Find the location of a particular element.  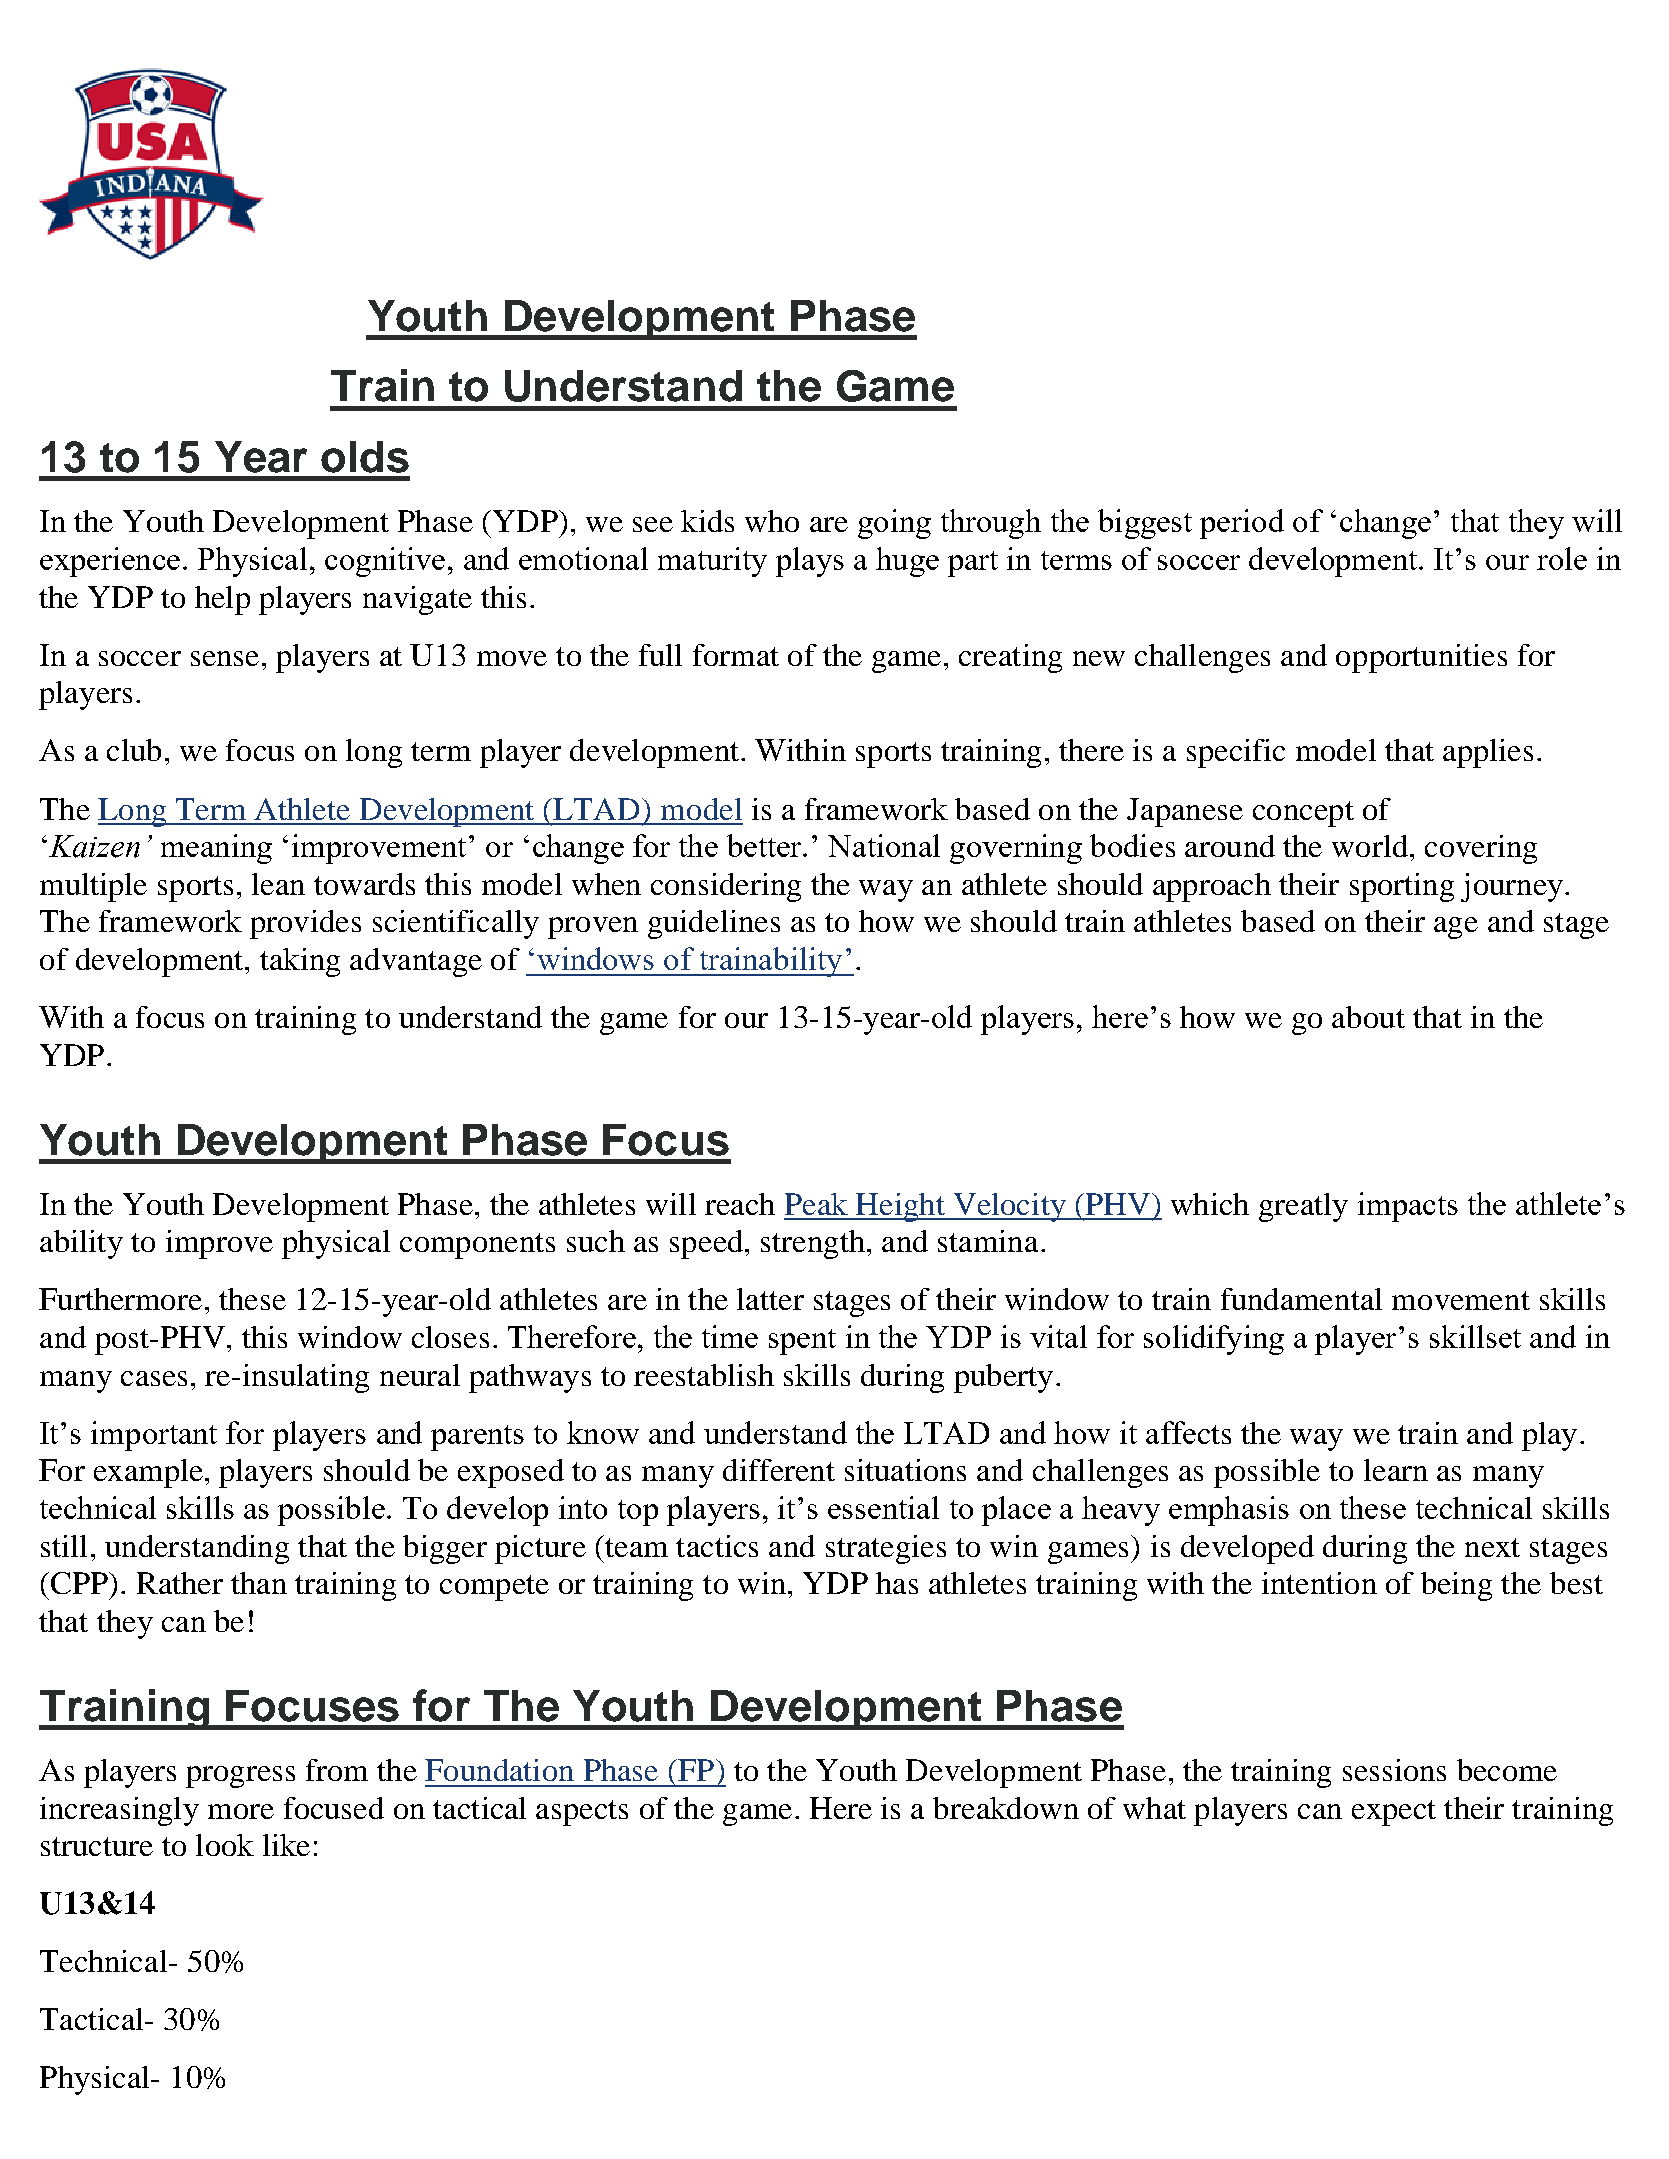

different is located at coordinates (779, 1470).
